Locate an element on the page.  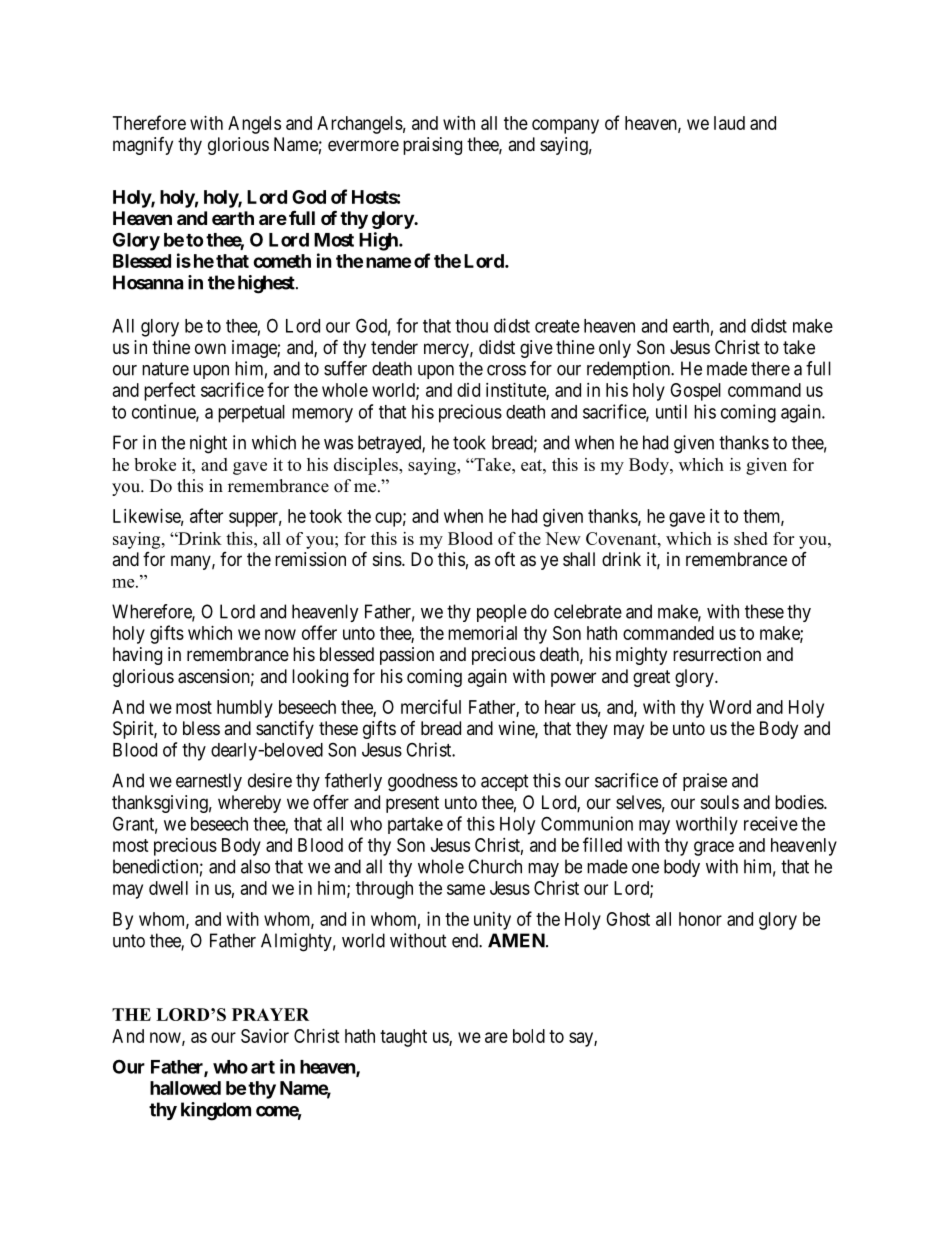
after is located at coordinates (206, 515).
